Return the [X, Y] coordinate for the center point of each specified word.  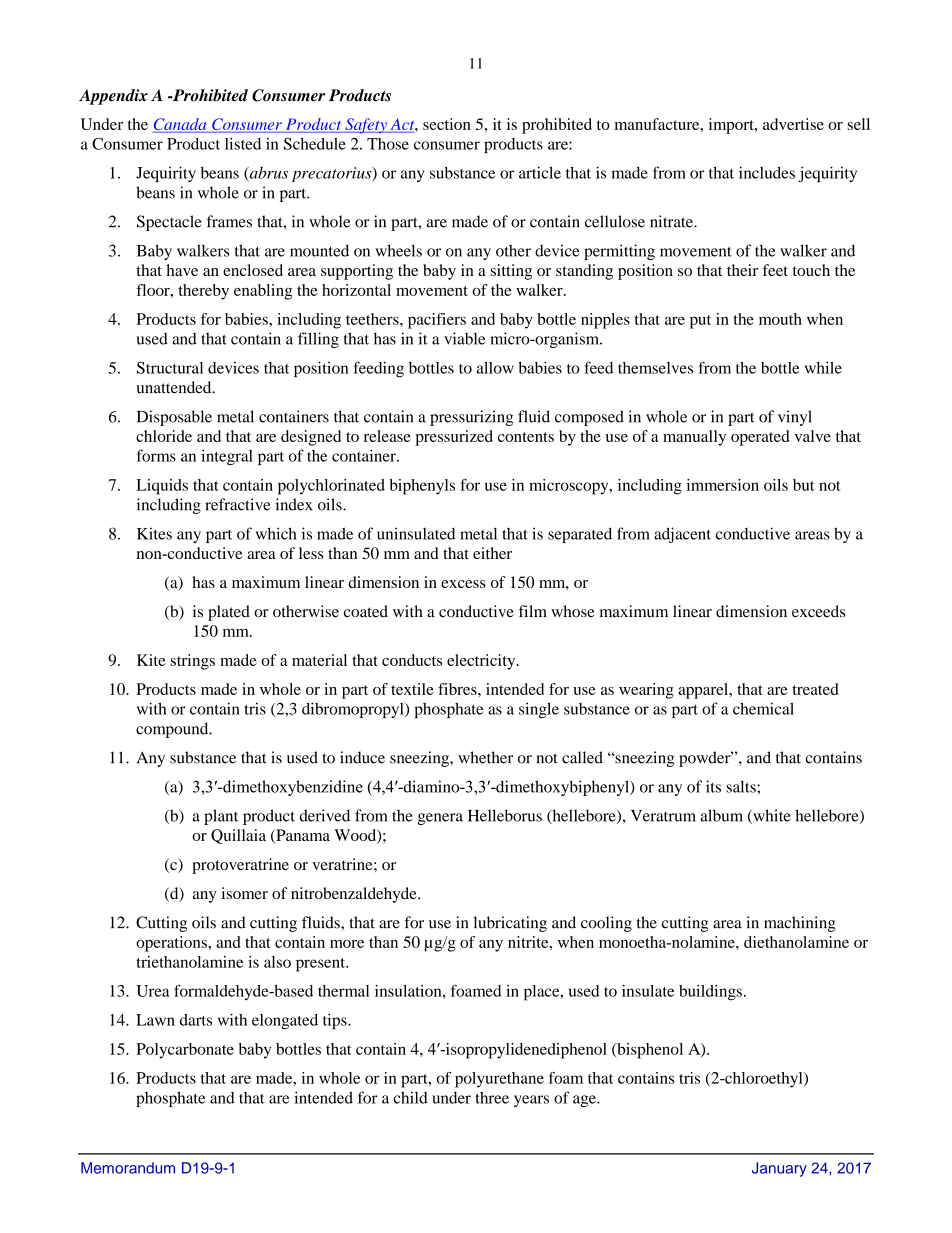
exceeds [818, 611]
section [447, 124]
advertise [793, 124]
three [492, 1098]
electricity [482, 662]
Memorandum [128, 1168]
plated [229, 613]
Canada [181, 125]
